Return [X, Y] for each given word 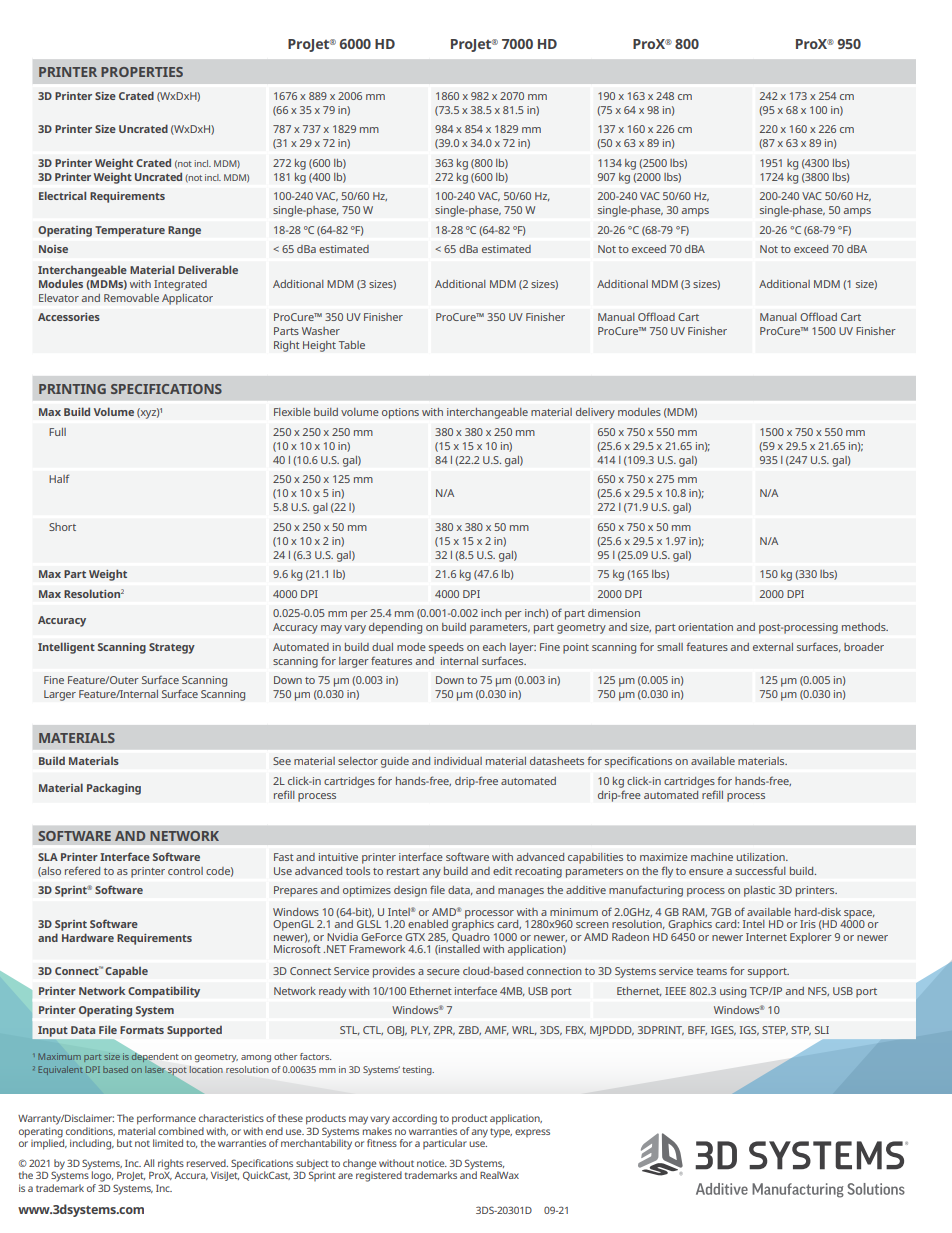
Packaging [114, 789]
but [124, 1143]
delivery [595, 413]
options [400, 413]
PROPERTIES [142, 72]
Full [57, 432]
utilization [762, 857]
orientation [705, 627]
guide [395, 762]
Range [184, 231]
